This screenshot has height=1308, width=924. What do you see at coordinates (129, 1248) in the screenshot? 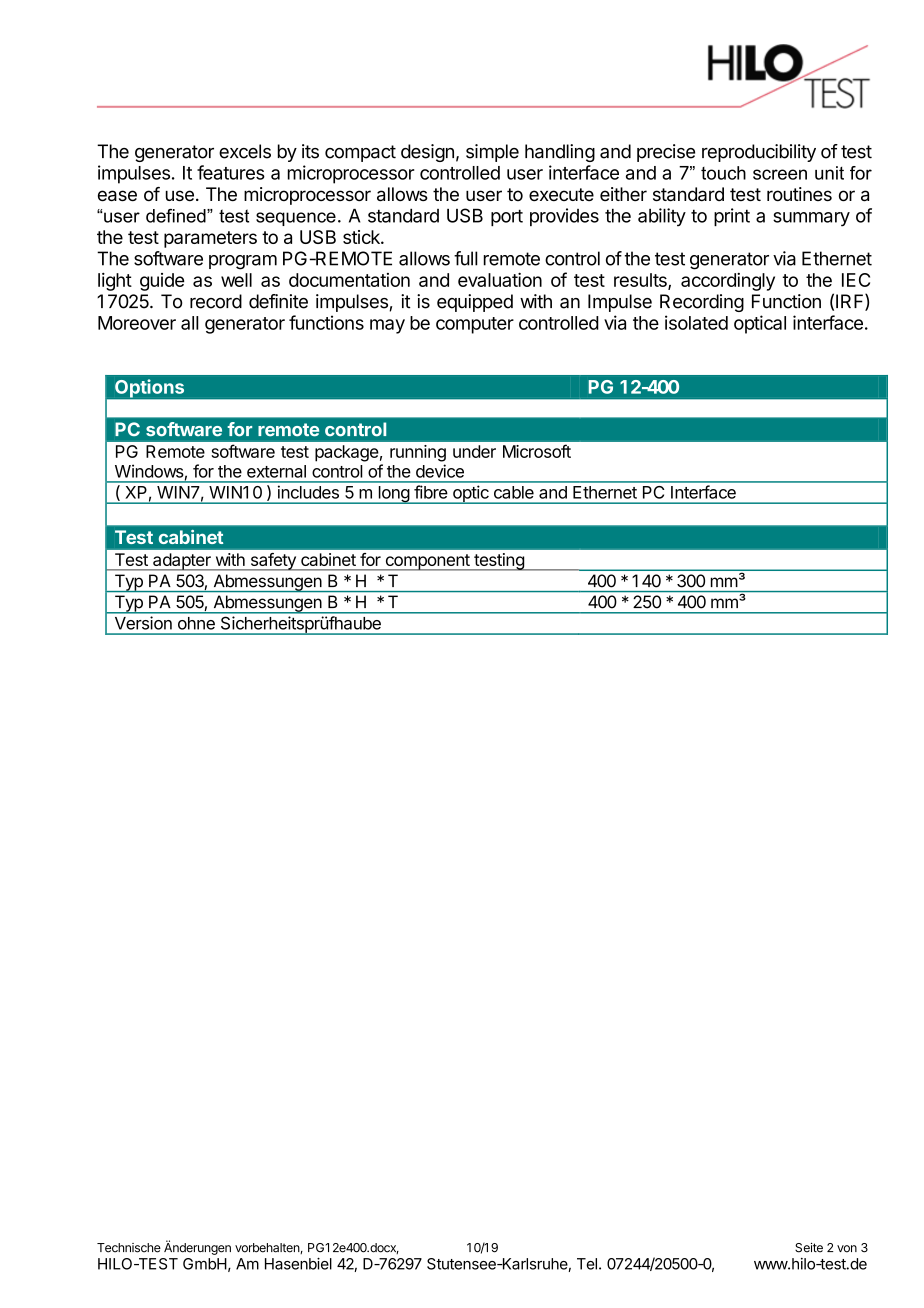
I see `Technische` at bounding box center [129, 1248].
